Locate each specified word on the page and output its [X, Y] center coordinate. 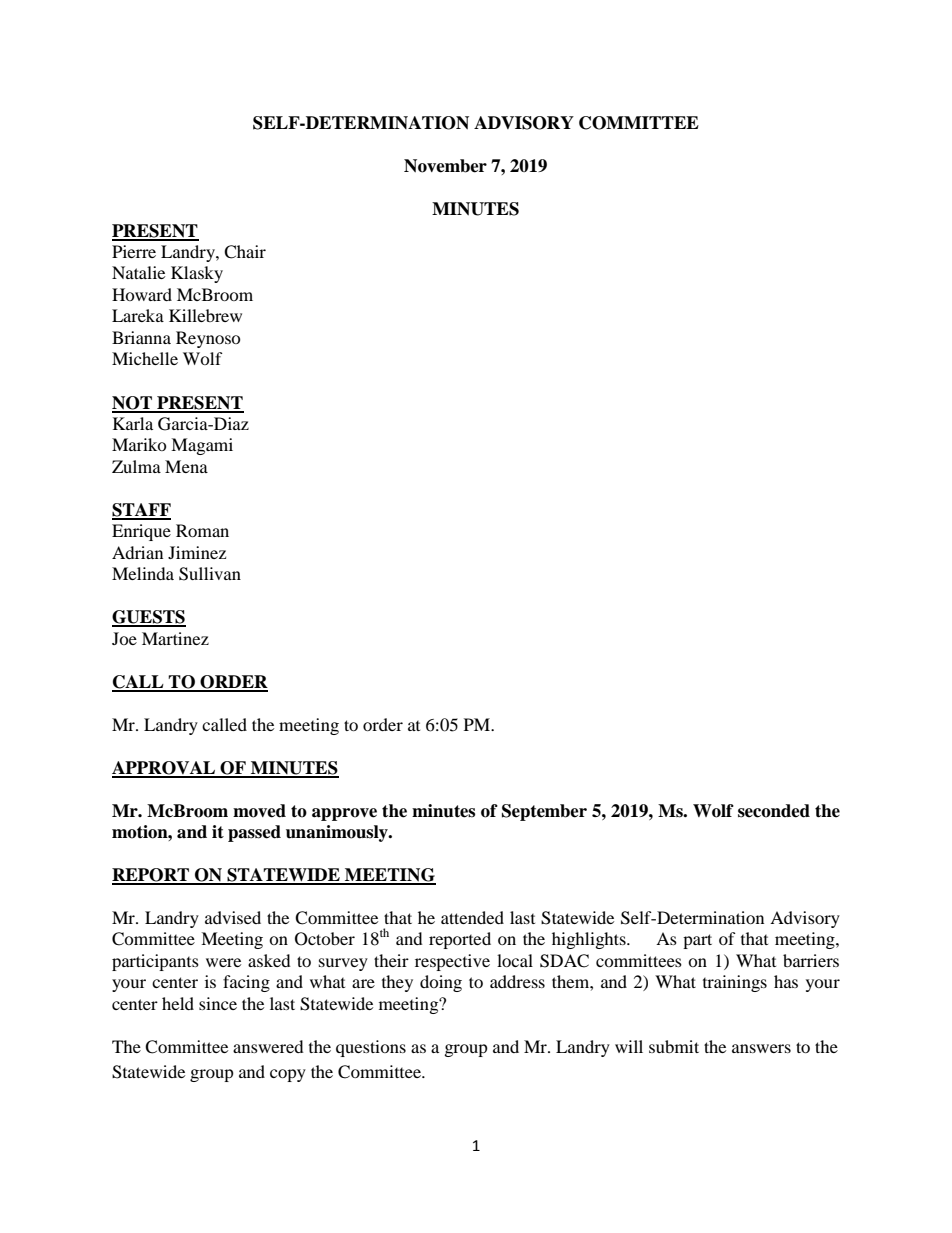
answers [761, 1048]
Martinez [175, 638]
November [445, 166]
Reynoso [208, 339]
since [218, 1003]
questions [371, 1048]
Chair [245, 252]
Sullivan [210, 574]
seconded [774, 811]
